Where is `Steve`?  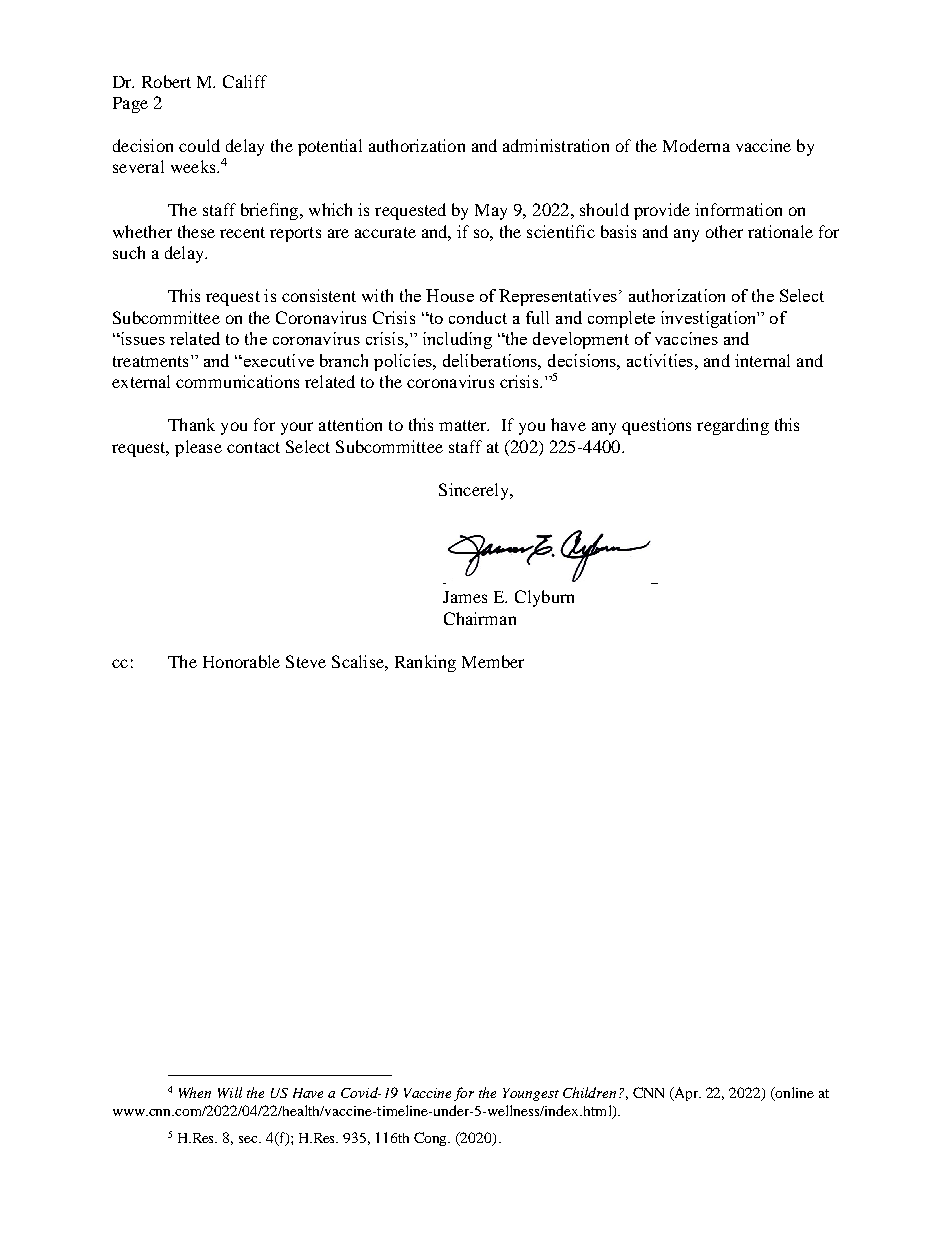
Steve is located at coordinates (306, 661).
